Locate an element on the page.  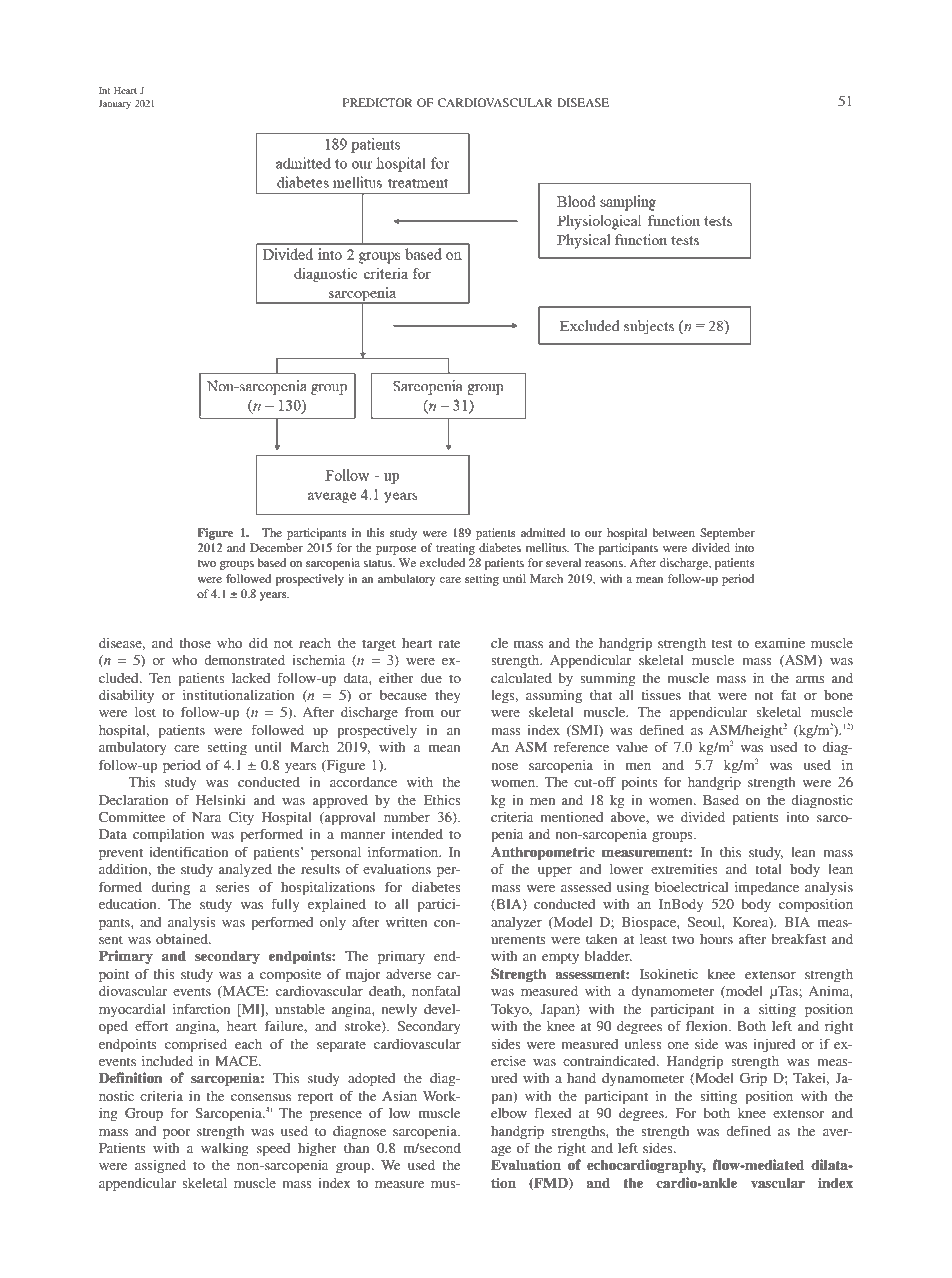
those is located at coordinates (195, 643).
